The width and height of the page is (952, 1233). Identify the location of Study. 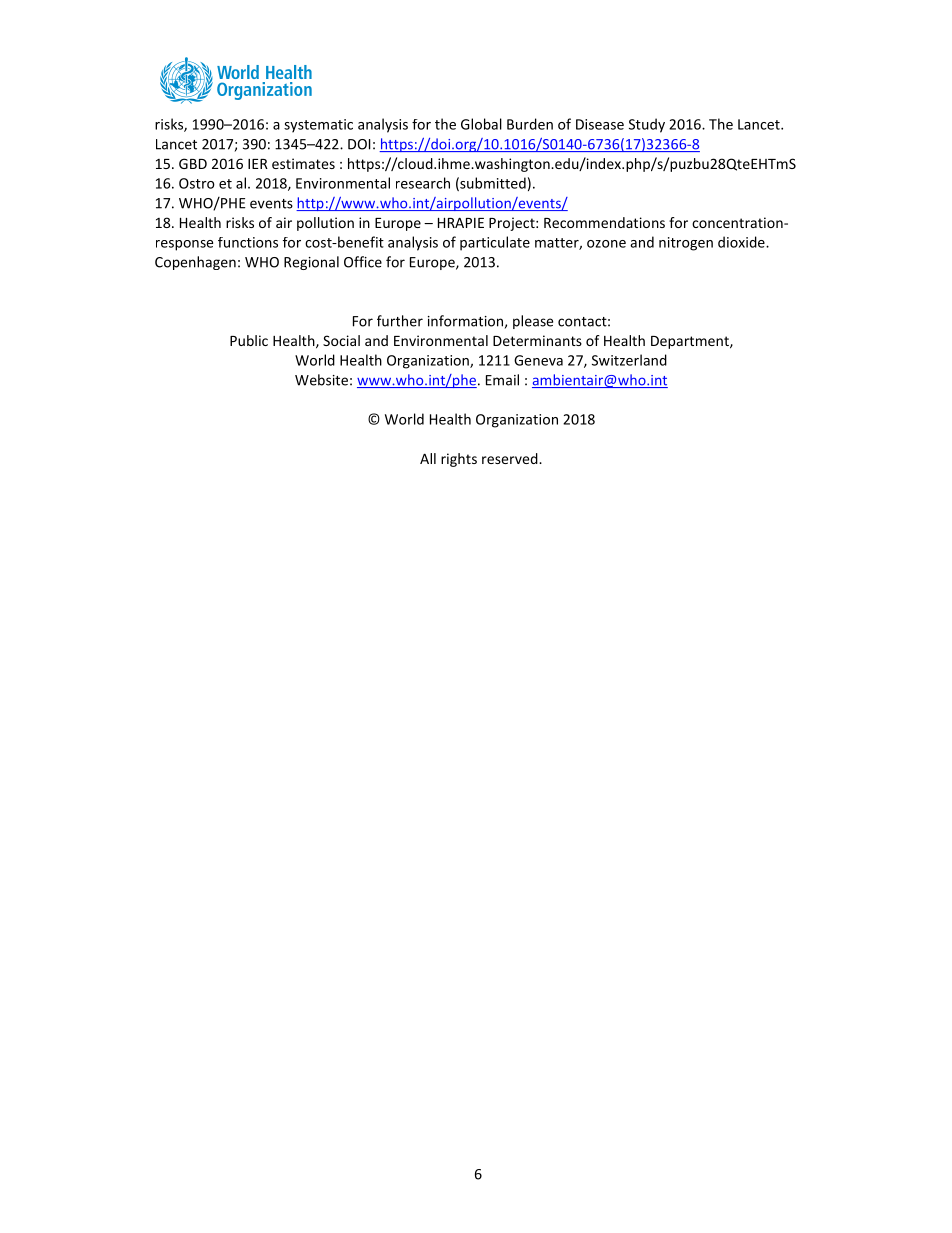
(647, 125).
